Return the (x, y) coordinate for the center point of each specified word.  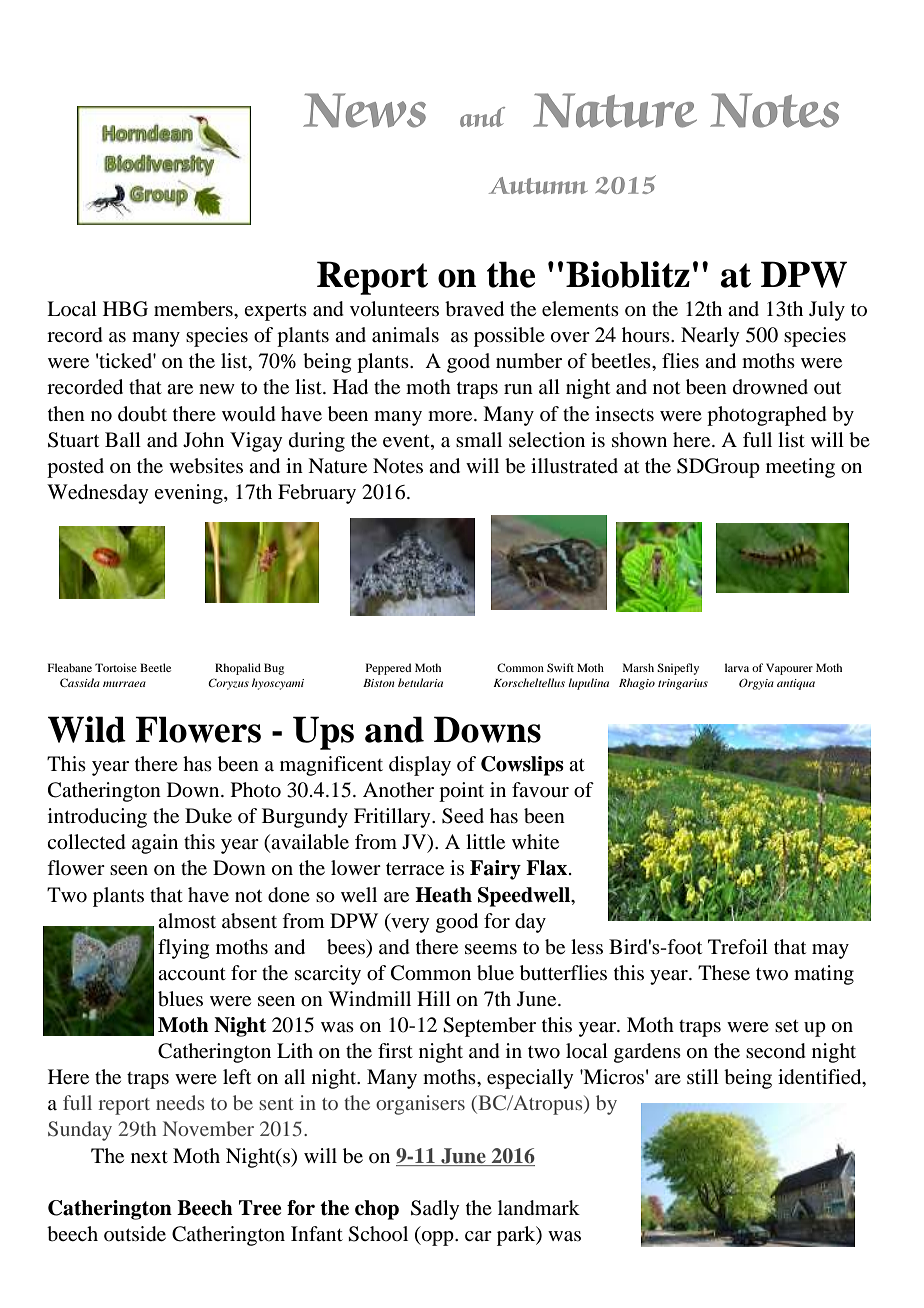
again (155, 844)
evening (189, 494)
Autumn (538, 185)
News (364, 110)
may (830, 951)
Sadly (435, 1210)
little (485, 841)
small (479, 439)
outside (135, 1234)
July (827, 311)
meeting (800, 468)
